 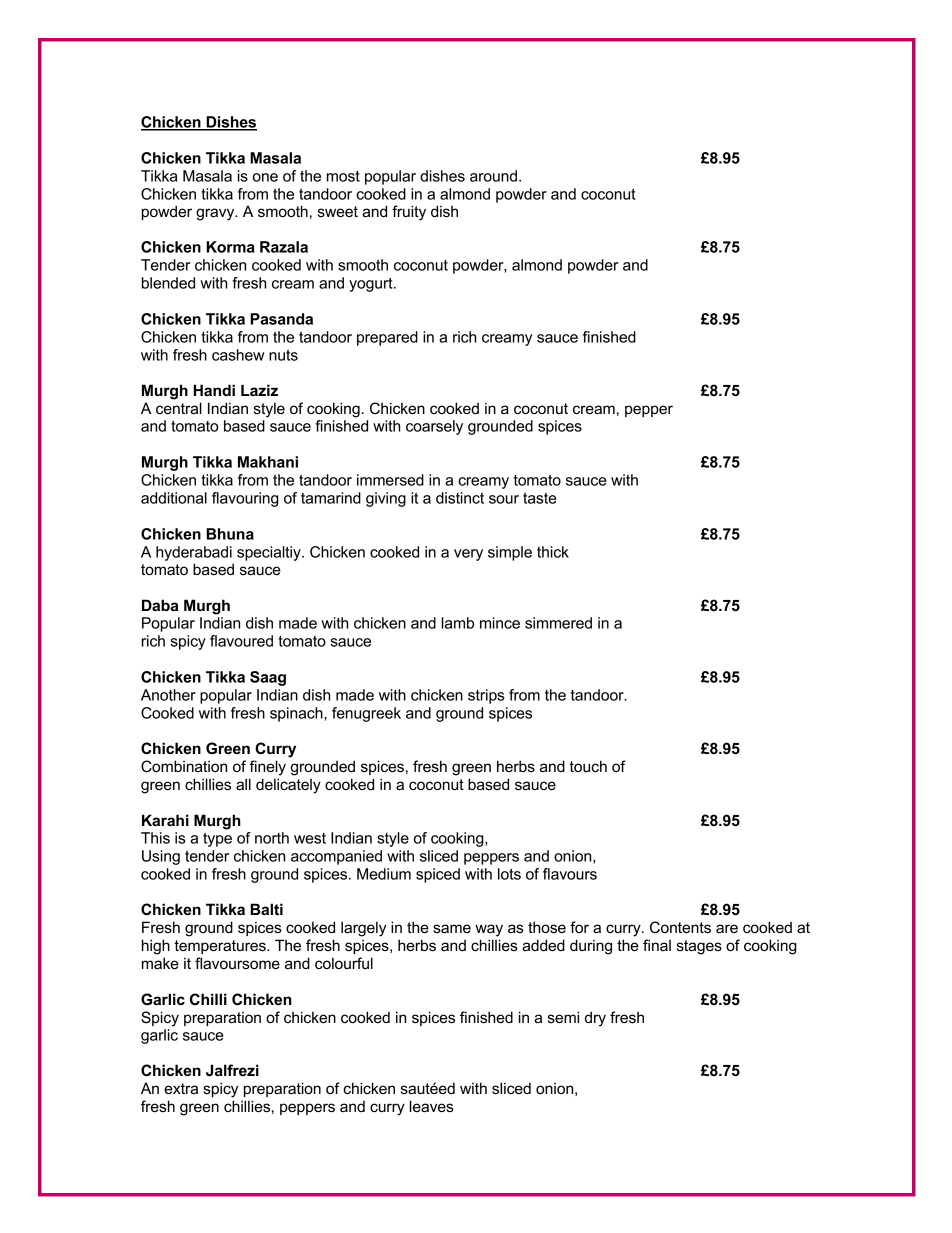 What do you see at coordinates (438, 875) in the document?
I see `spiced` at bounding box center [438, 875].
